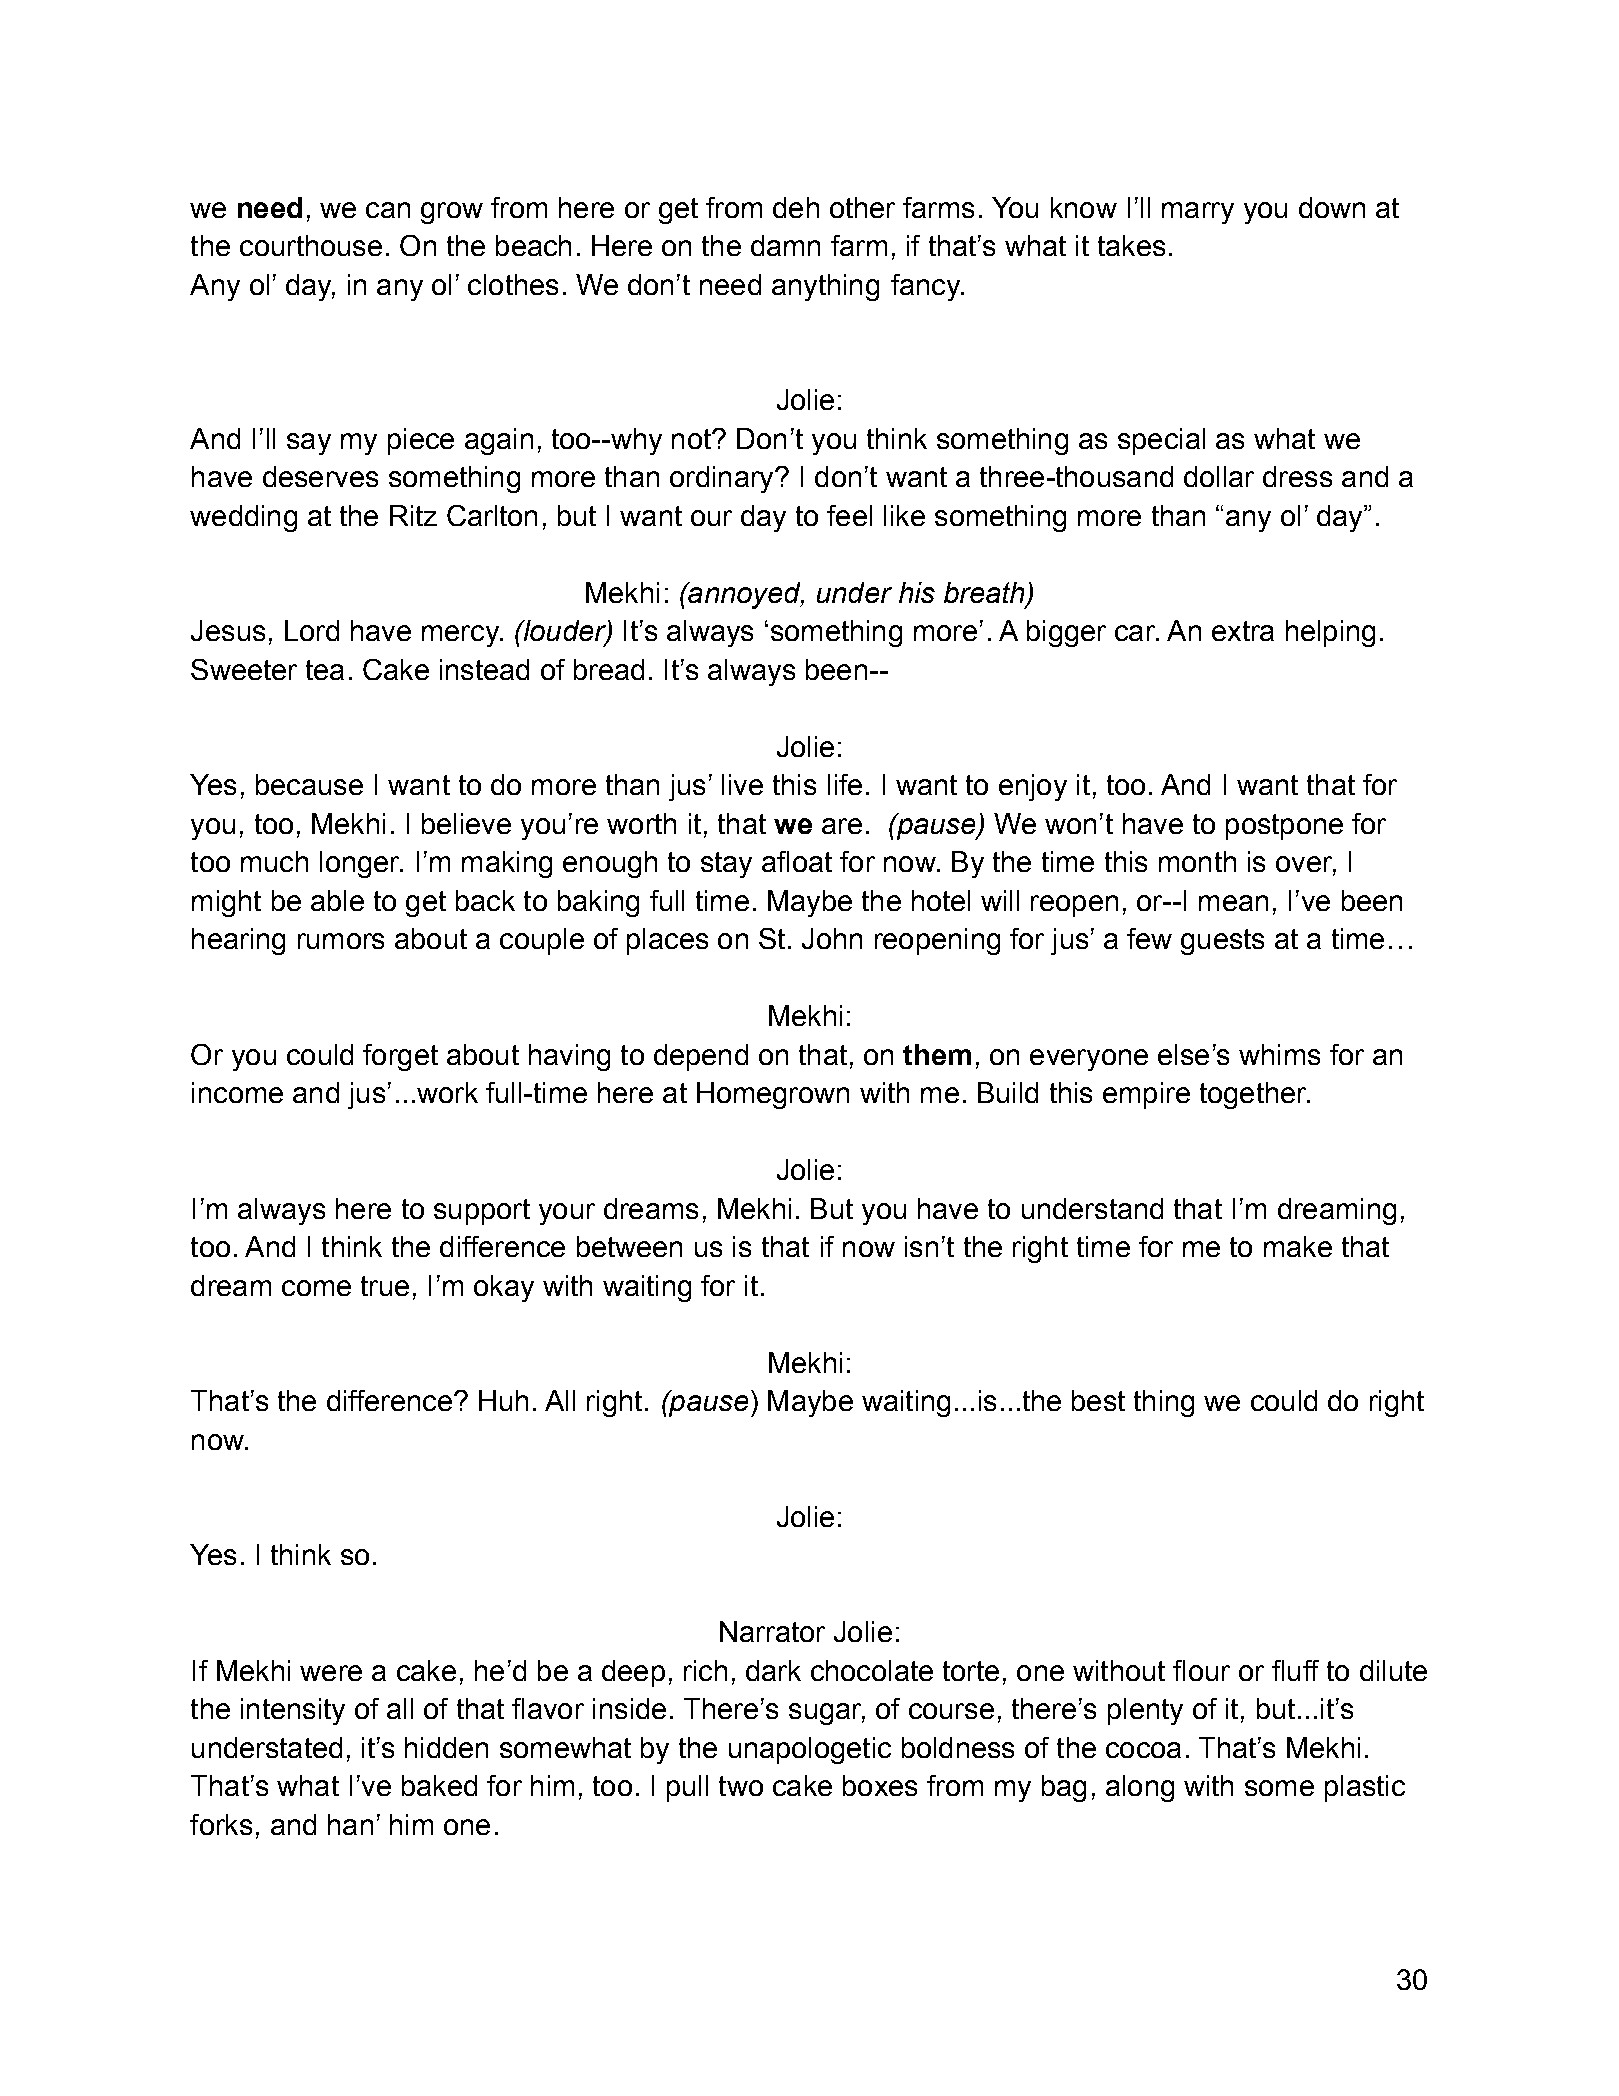  What do you see at coordinates (1198, 213) in the image?
I see `marry` at bounding box center [1198, 213].
